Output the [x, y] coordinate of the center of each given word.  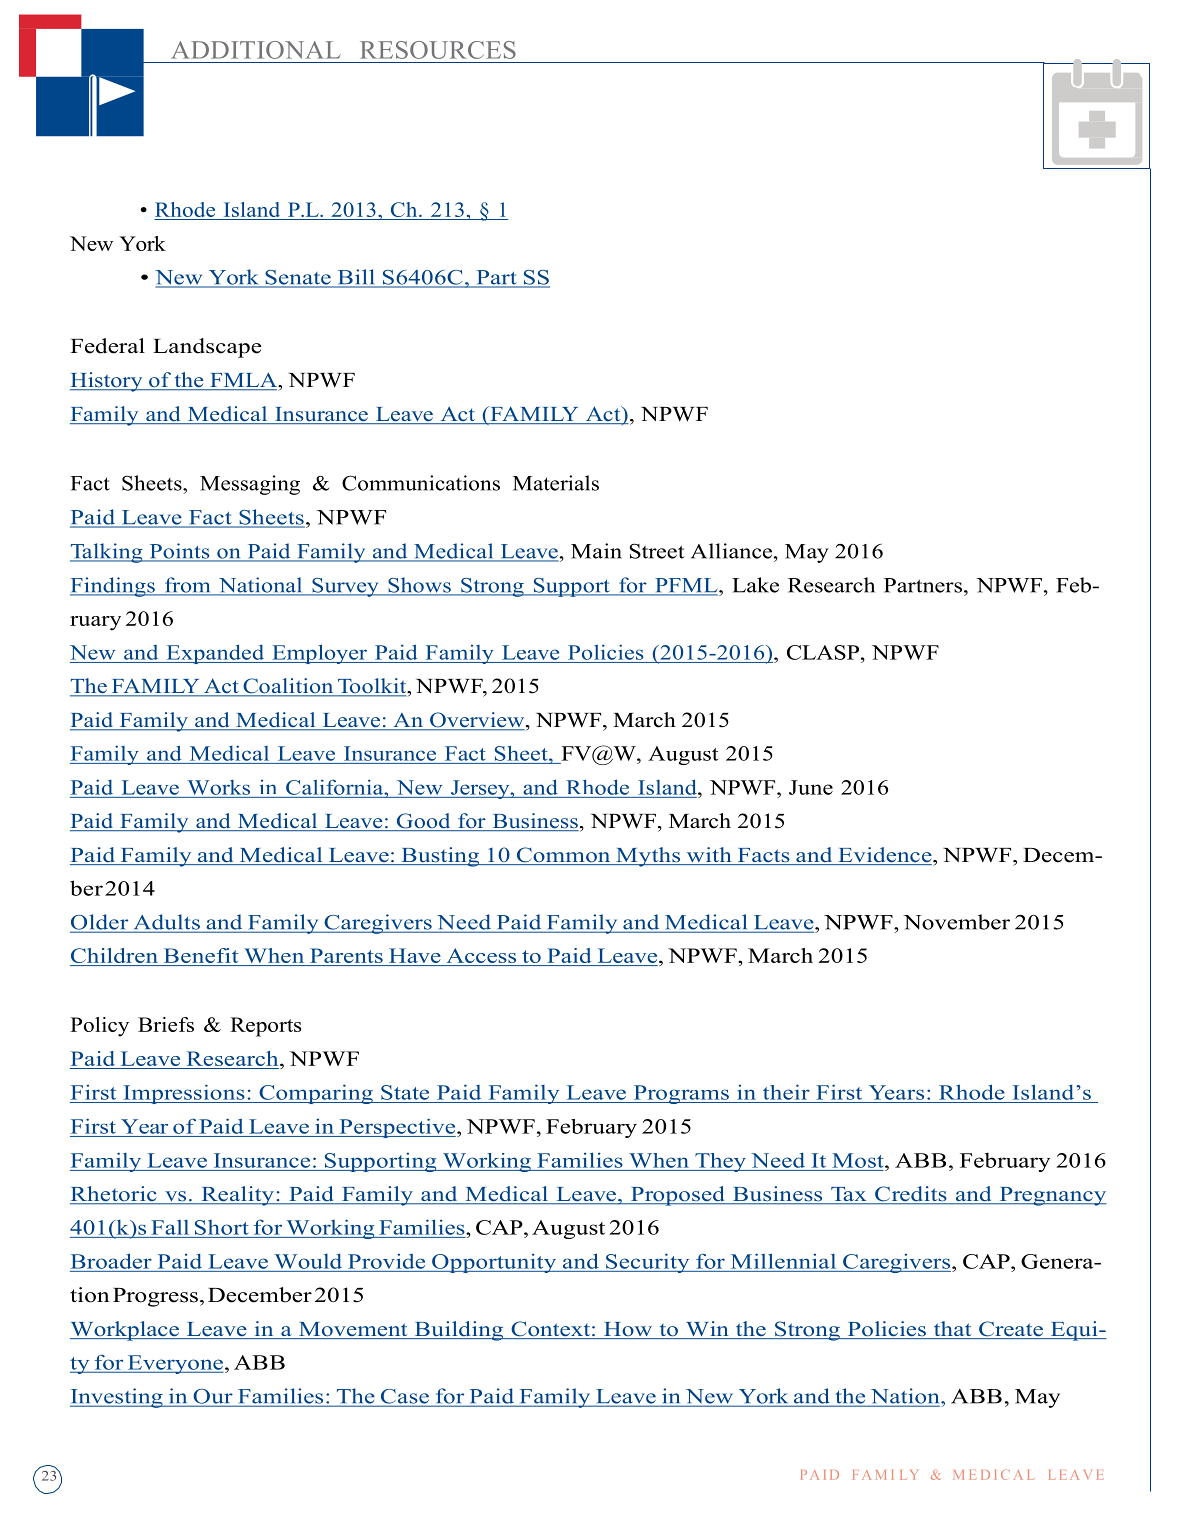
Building [459, 1331]
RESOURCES [438, 50]
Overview [477, 721]
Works [218, 787]
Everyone [174, 1364]
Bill [356, 278]
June [811, 787]
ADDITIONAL [256, 50]
